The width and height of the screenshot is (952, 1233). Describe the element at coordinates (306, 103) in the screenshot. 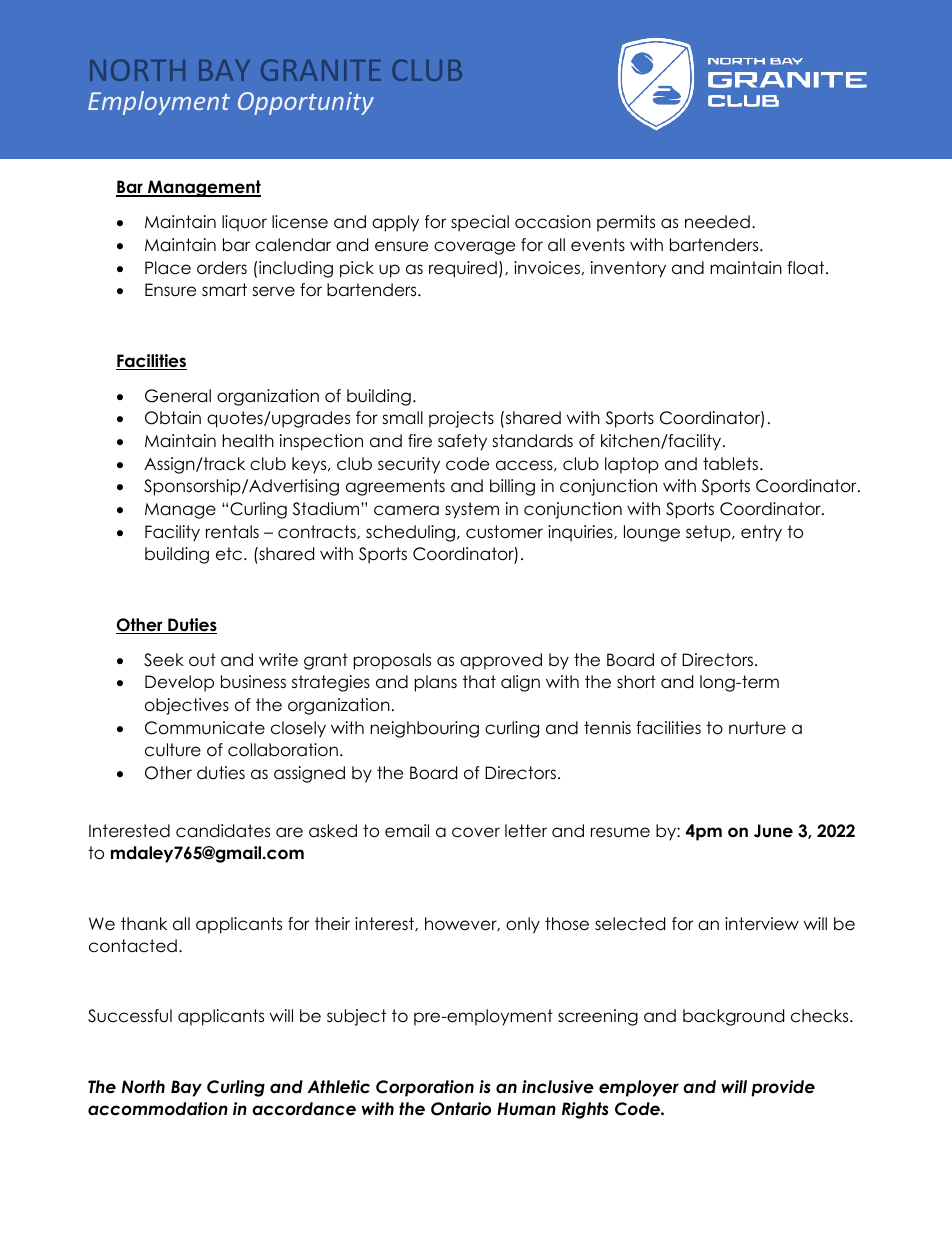

I see `Opportunity` at that location.
